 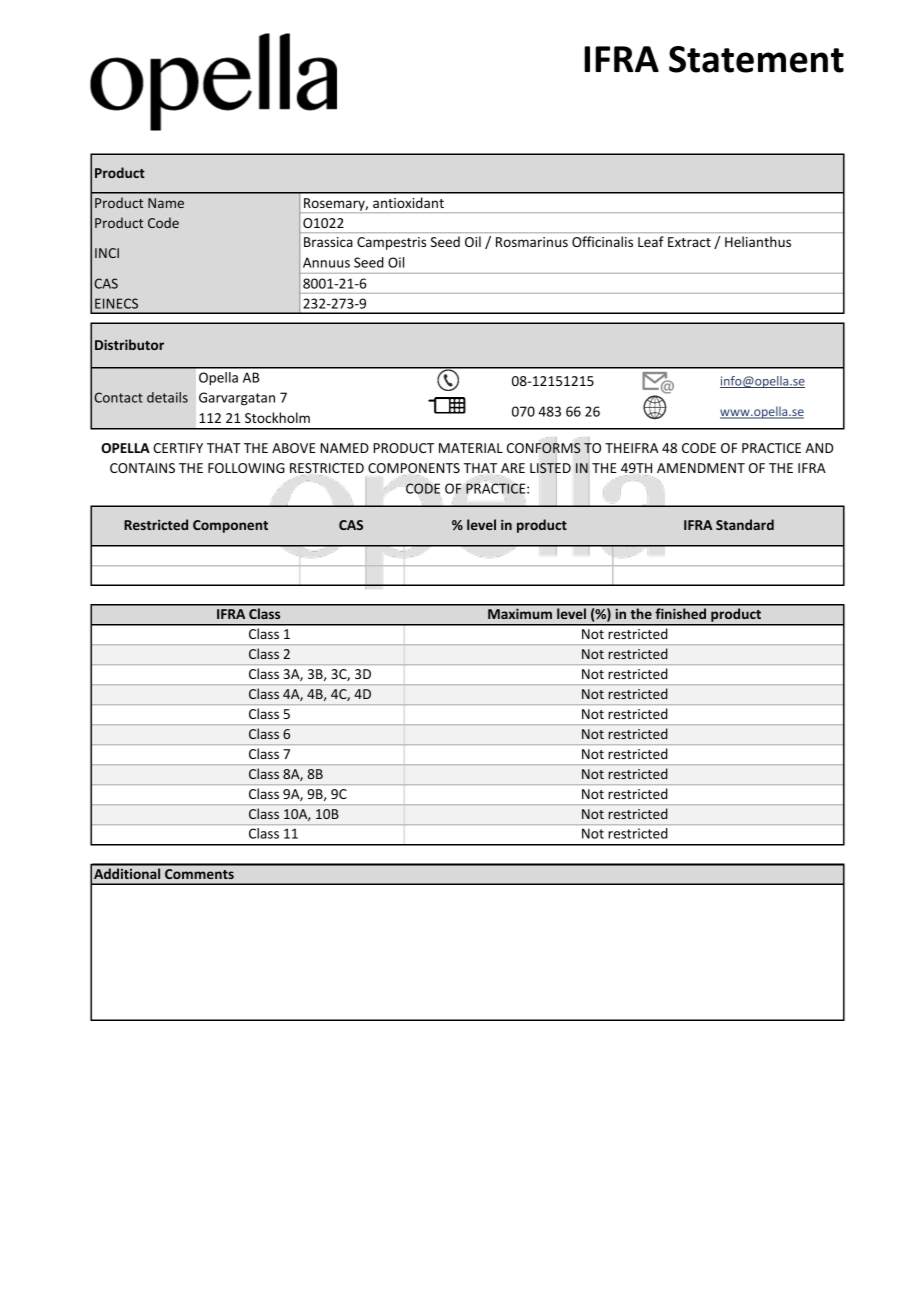 What do you see at coordinates (116, 303) in the document?
I see `EINECS` at bounding box center [116, 303].
